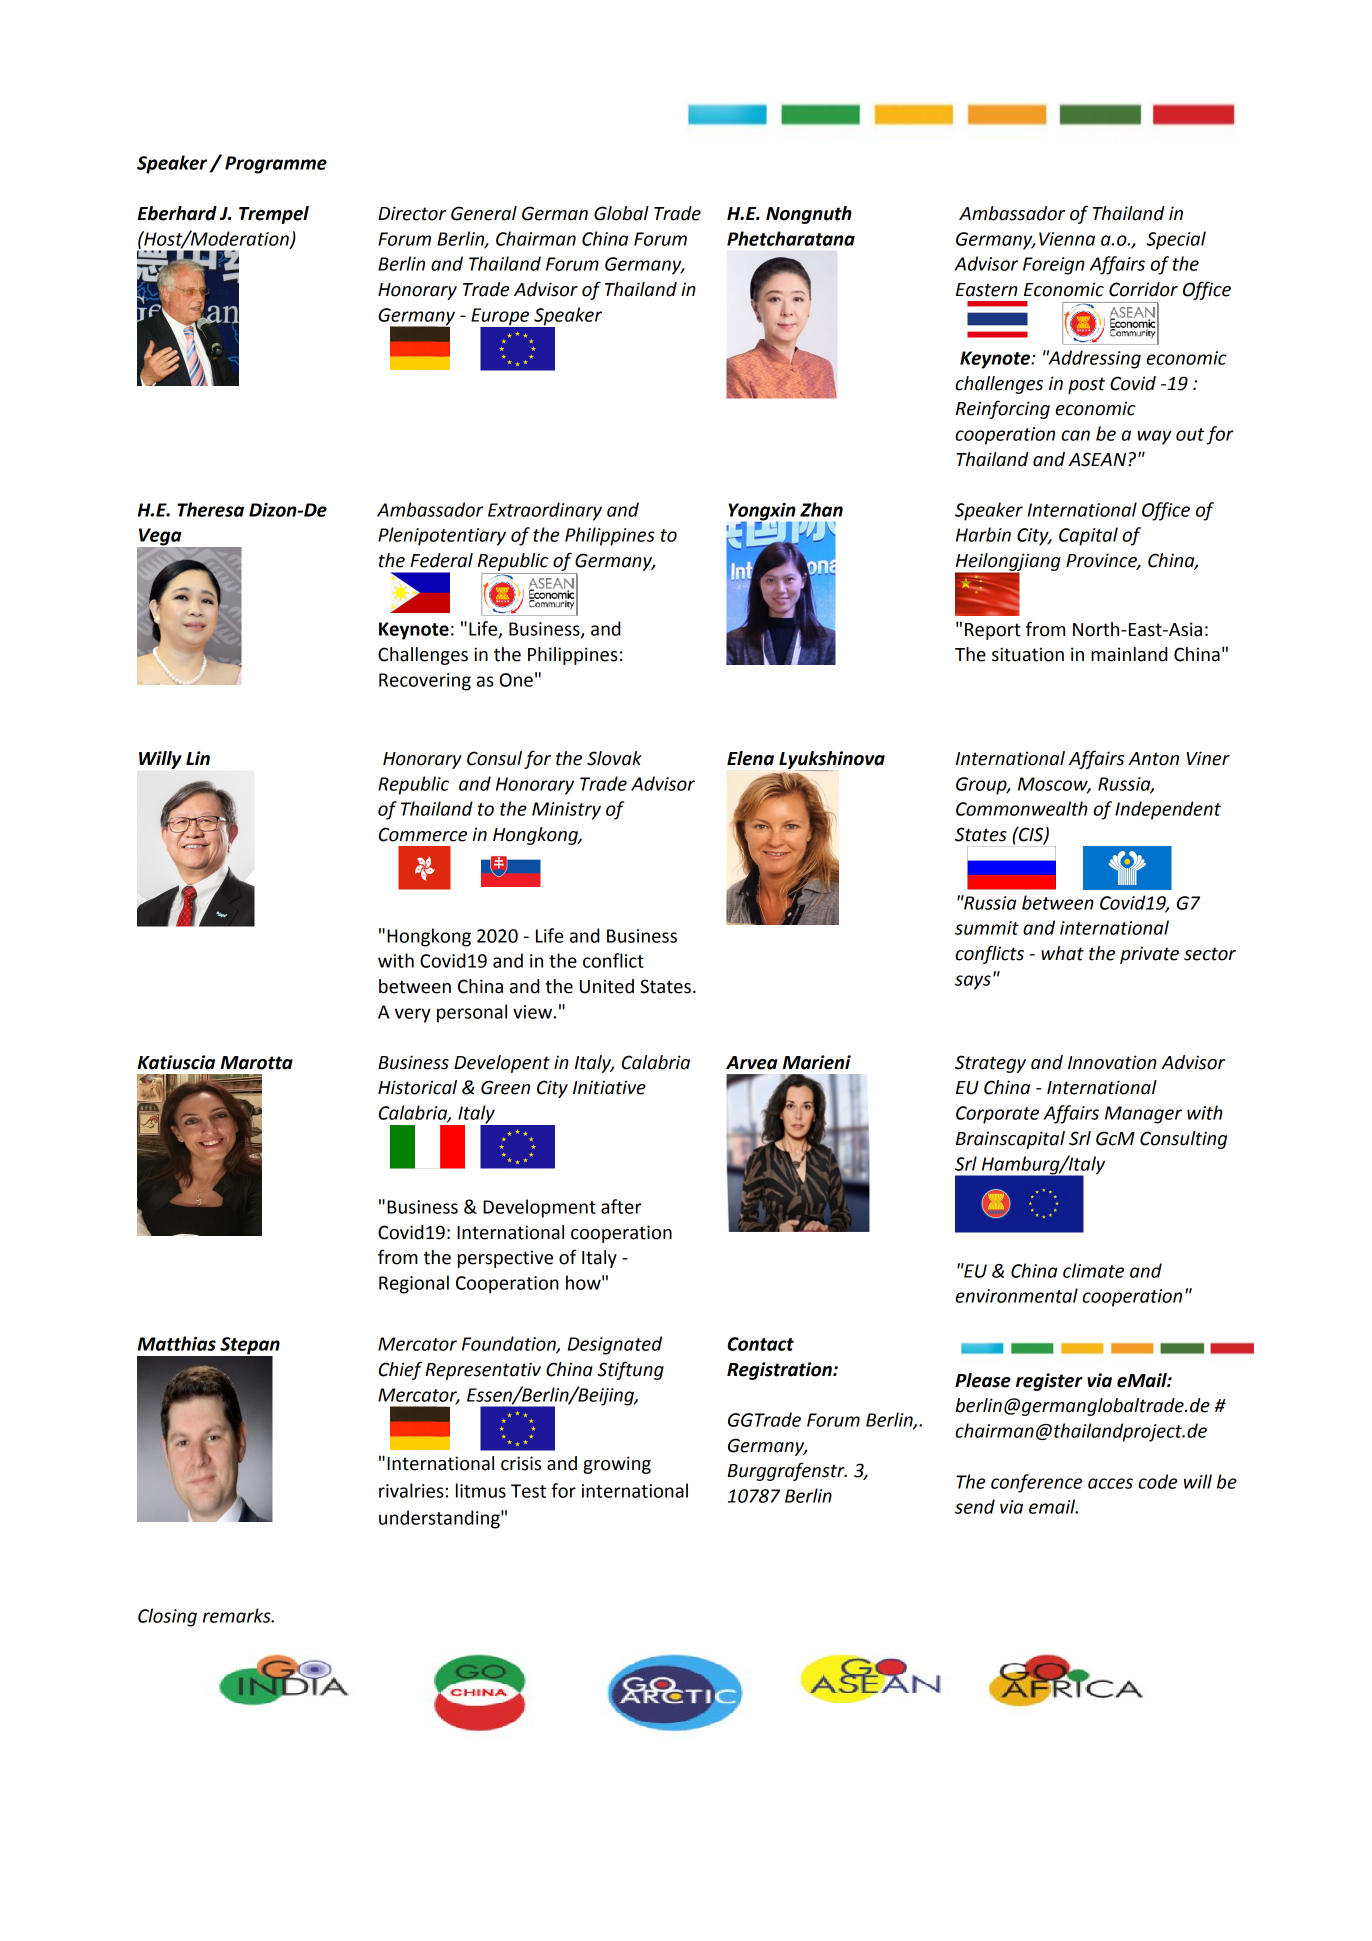 This image has height=1941, width=1372. What do you see at coordinates (1054, 266) in the image?
I see `Foreign` at bounding box center [1054, 266].
